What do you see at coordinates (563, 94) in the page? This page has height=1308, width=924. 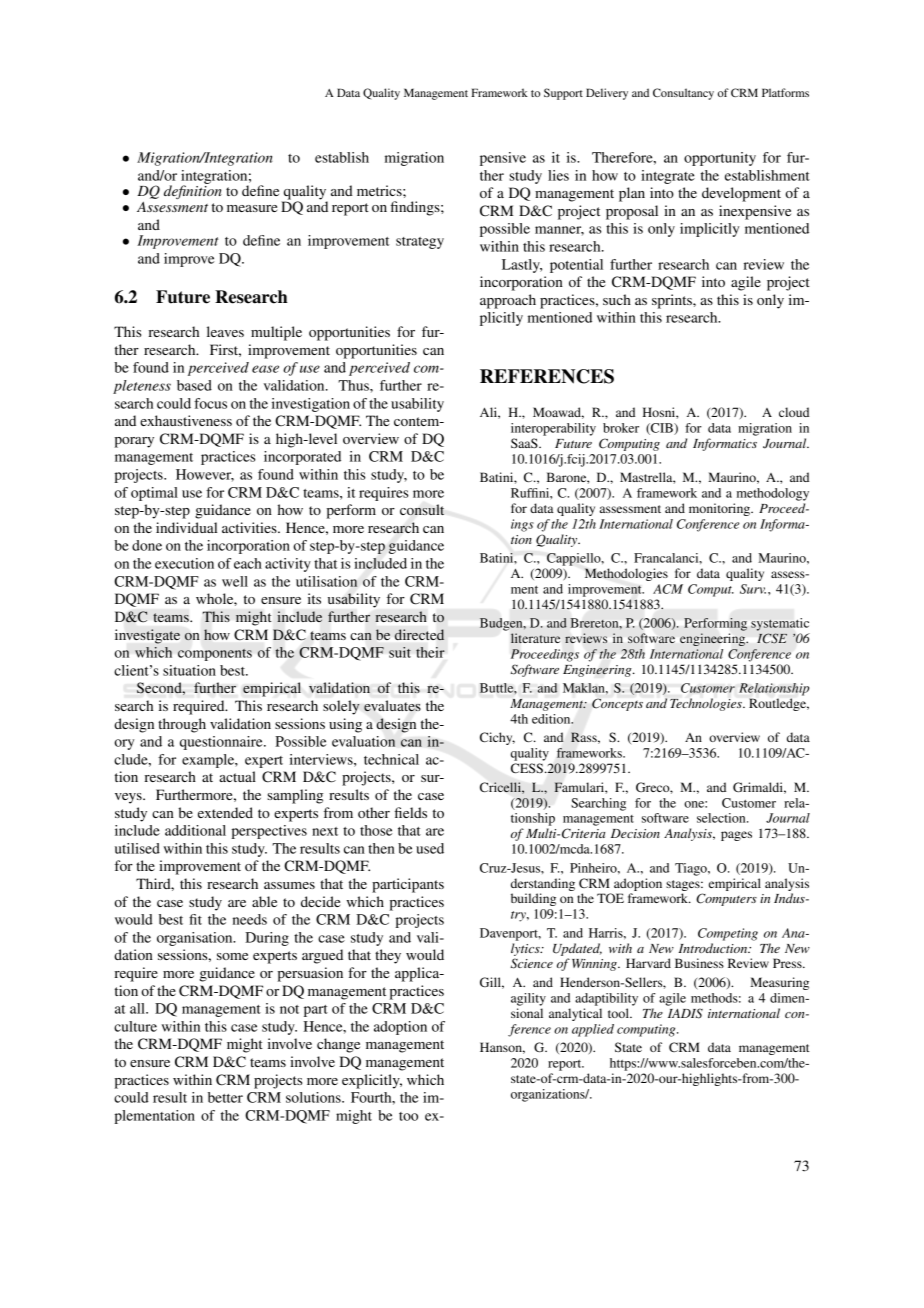 I see `Support` at bounding box center [563, 94].
